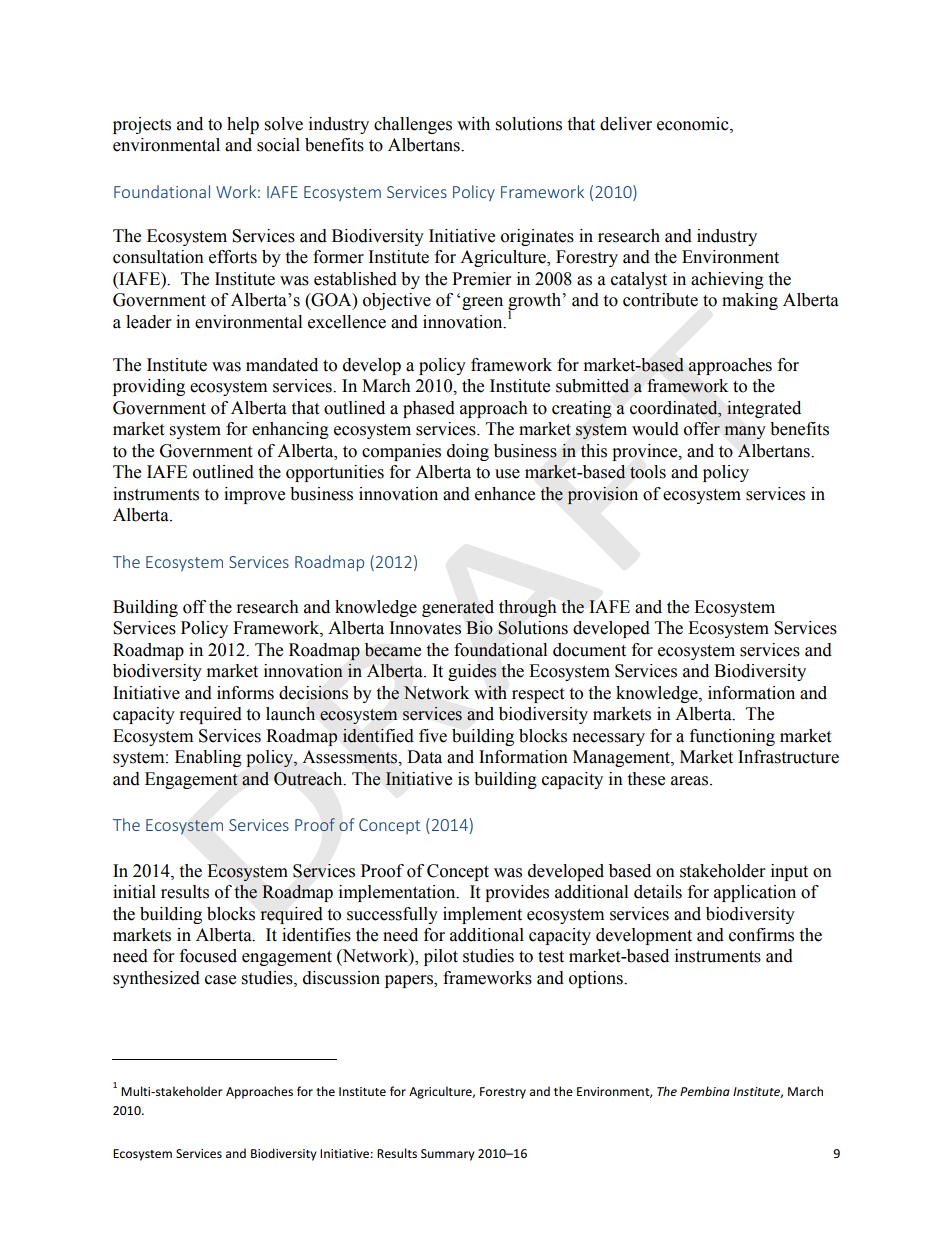 Image resolution: width=952 pixels, height=1233 pixels. What do you see at coordinates (626, 124) in the screenshot?
I see `deliver` at bounding box center [626, 124].
